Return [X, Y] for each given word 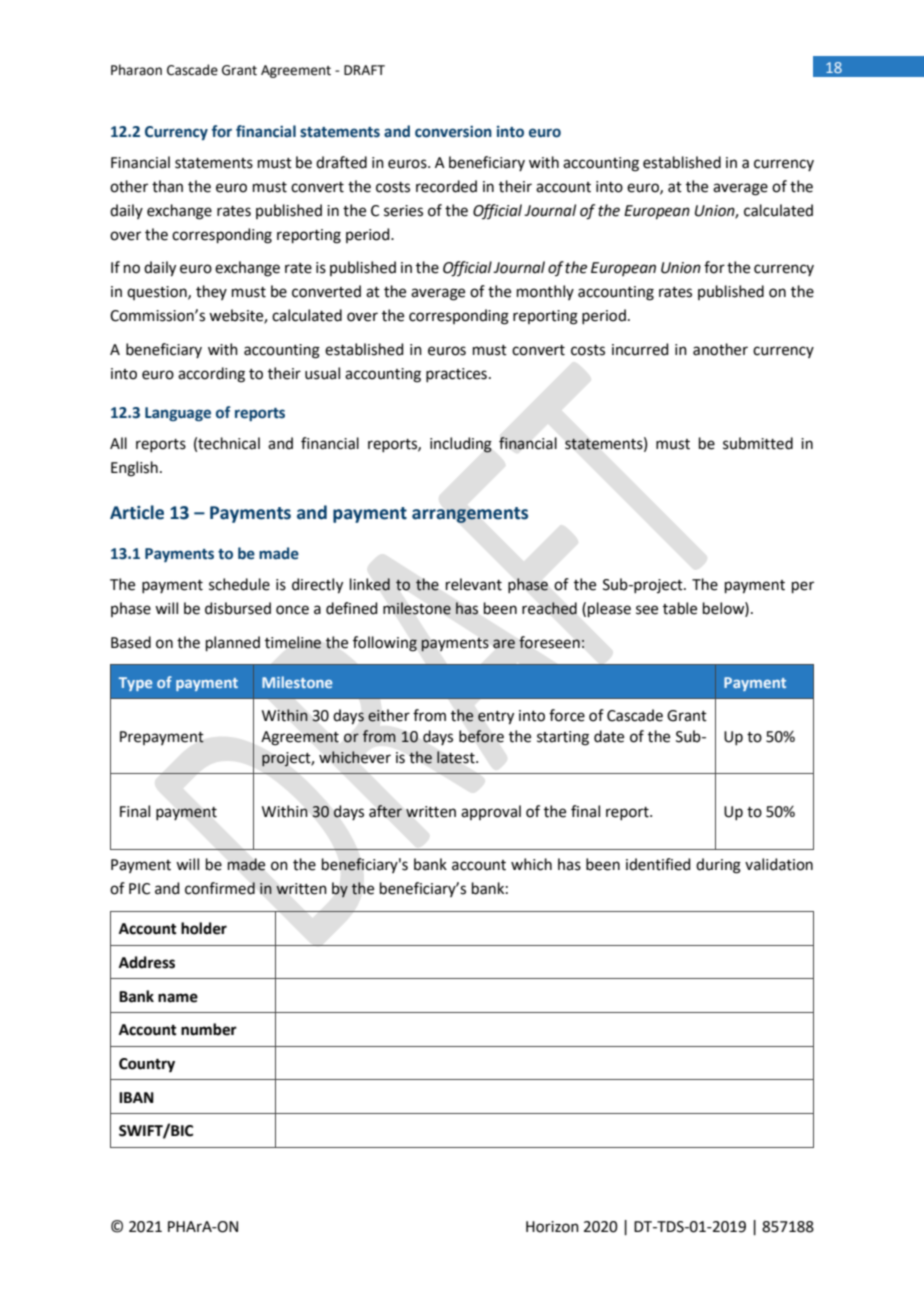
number [209, 1029]
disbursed [238, 608]
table [680, 608]
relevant [474, 584]
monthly [545, 292]
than [167, 186]
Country [147, 1065]
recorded [446, 186]
